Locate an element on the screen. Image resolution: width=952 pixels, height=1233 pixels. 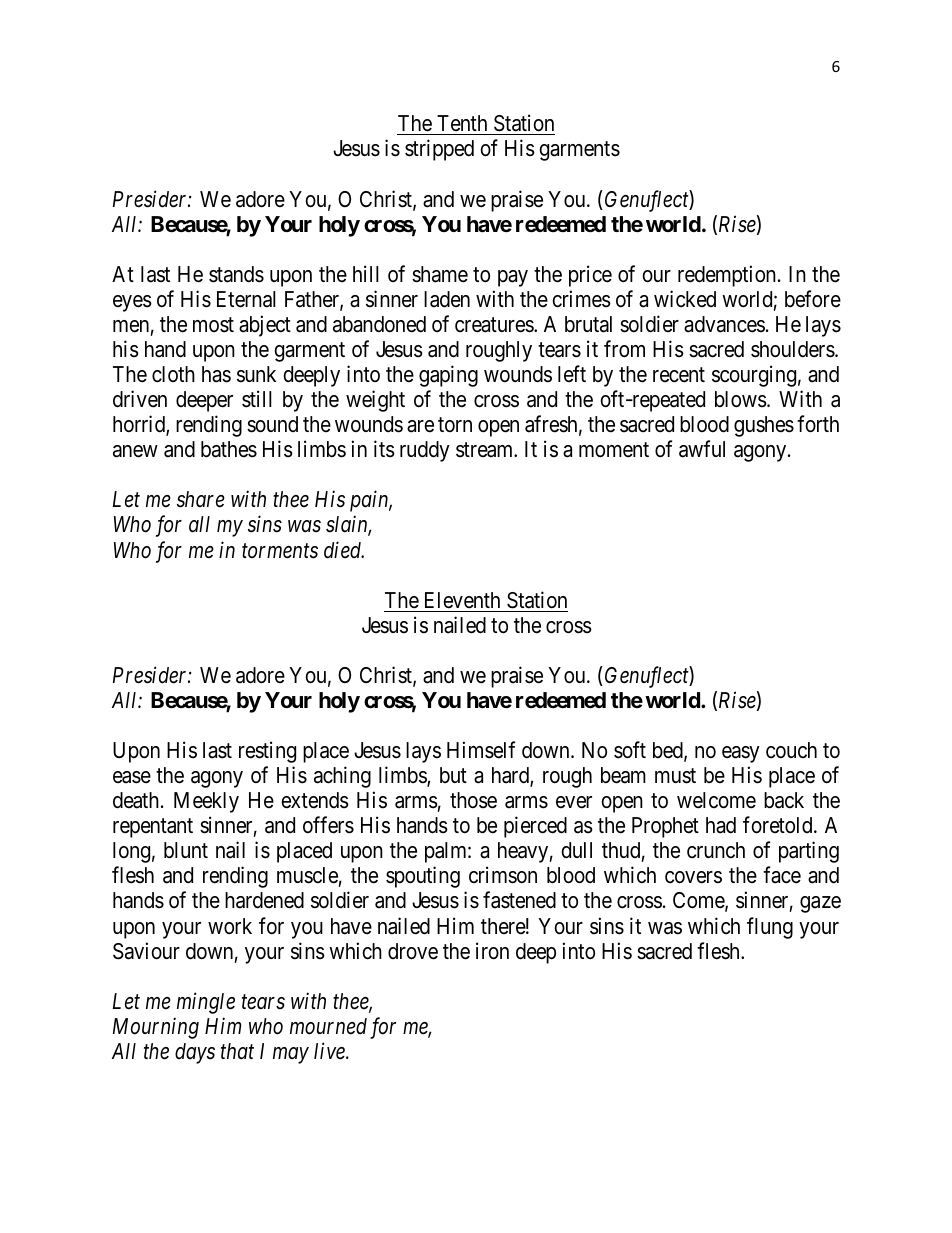
Meekly is located at coordinates (206, 802).
